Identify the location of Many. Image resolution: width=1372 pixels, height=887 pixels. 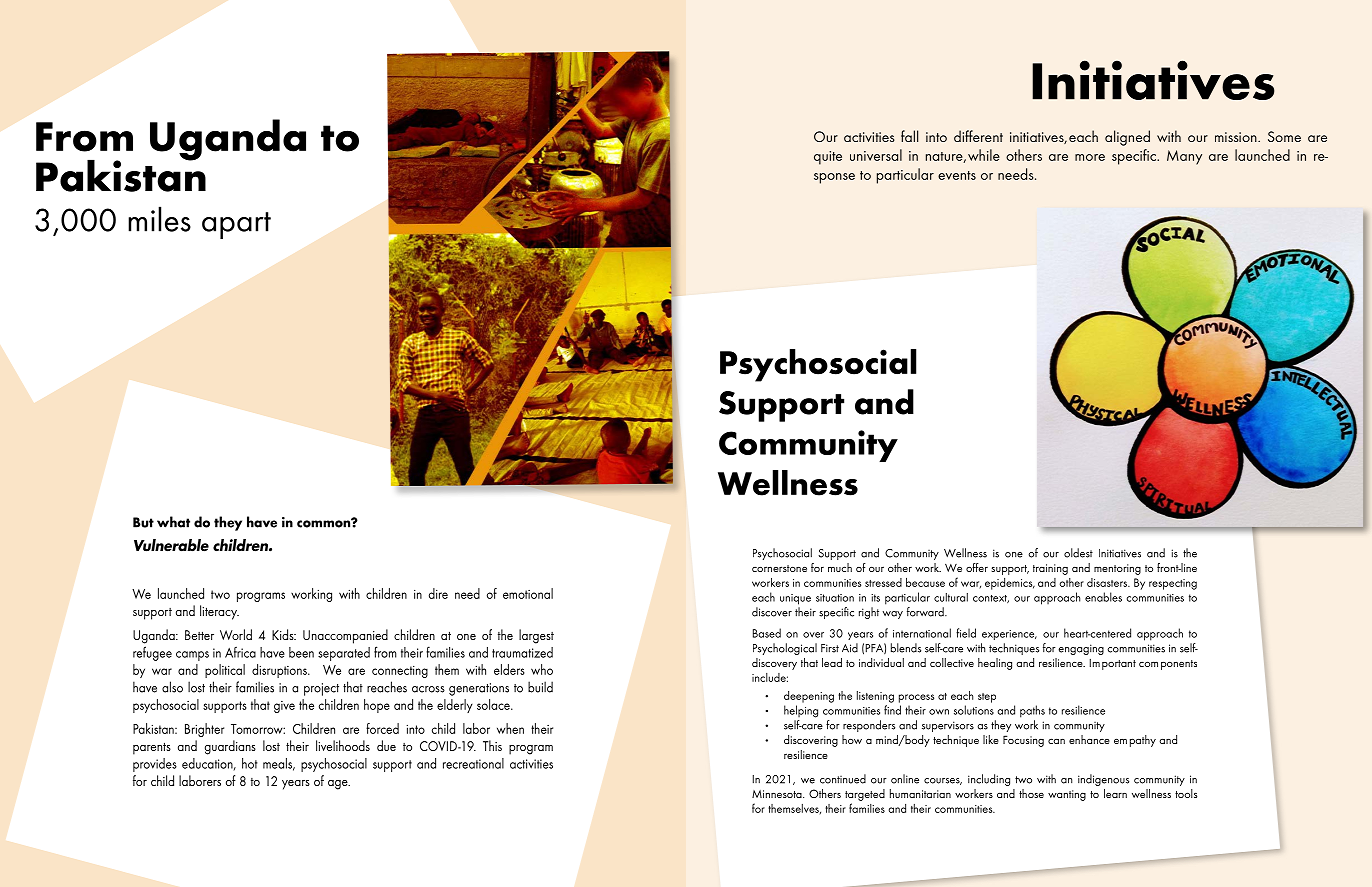
(1184, 157).
